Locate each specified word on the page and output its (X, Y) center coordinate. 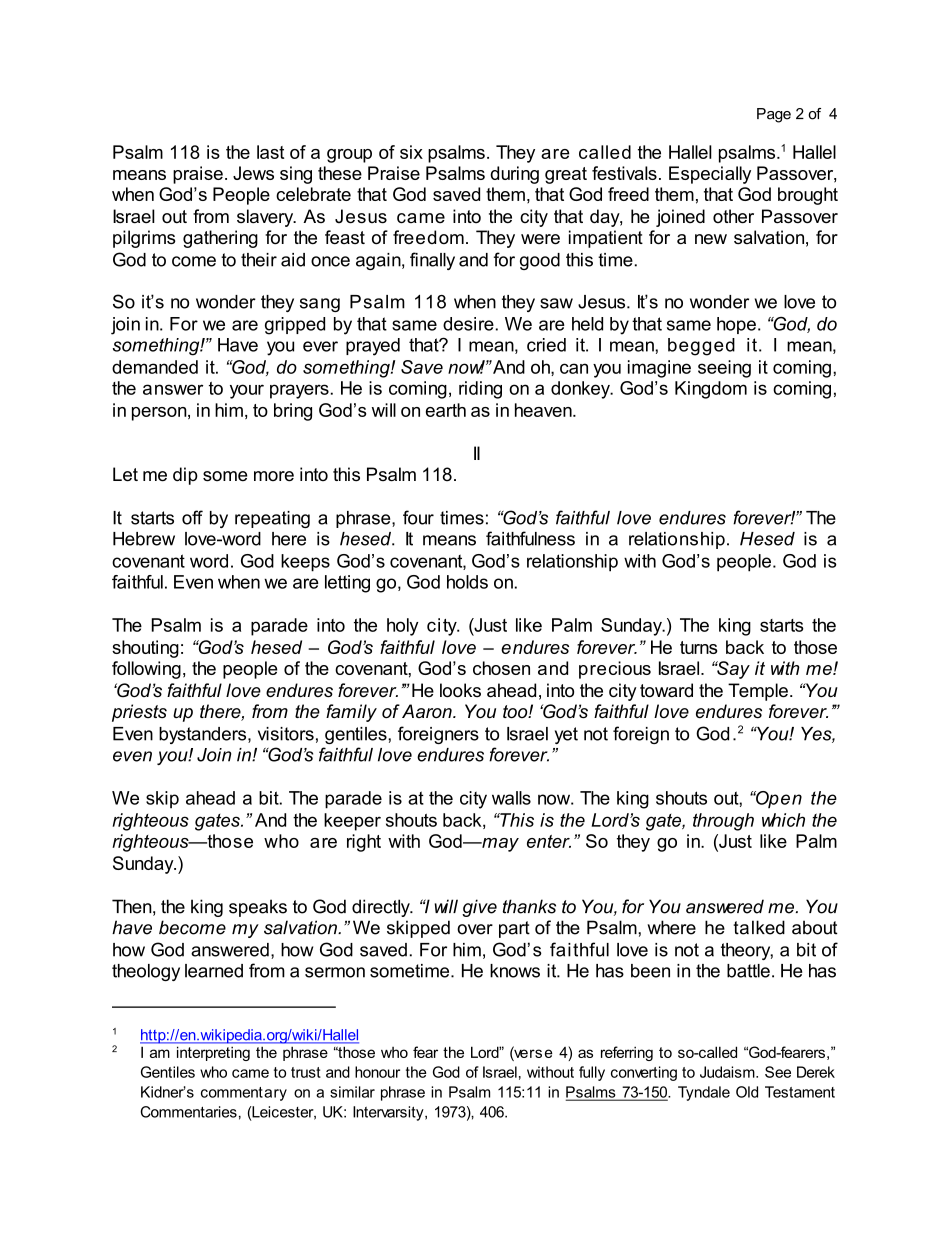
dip (185, 476)
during (514, 175)
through (723, 822)
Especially (710, 175)
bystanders (204, 735)
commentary (244, 1094)
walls (511, 798)
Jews (253, 173)
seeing (724, 369)
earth (446, 410)
